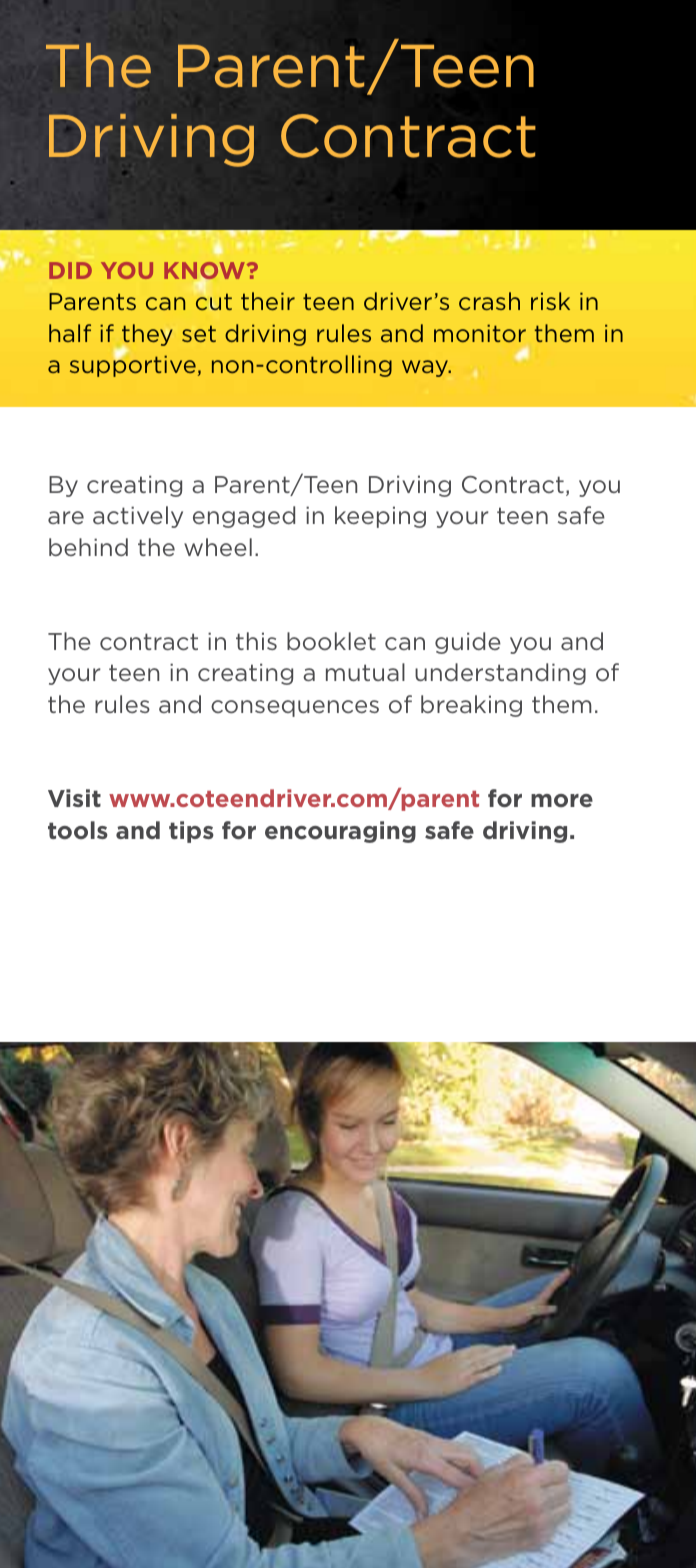  Describe the element at coordinates (88, 547) in the screenshot. I see `behind` at that location.
